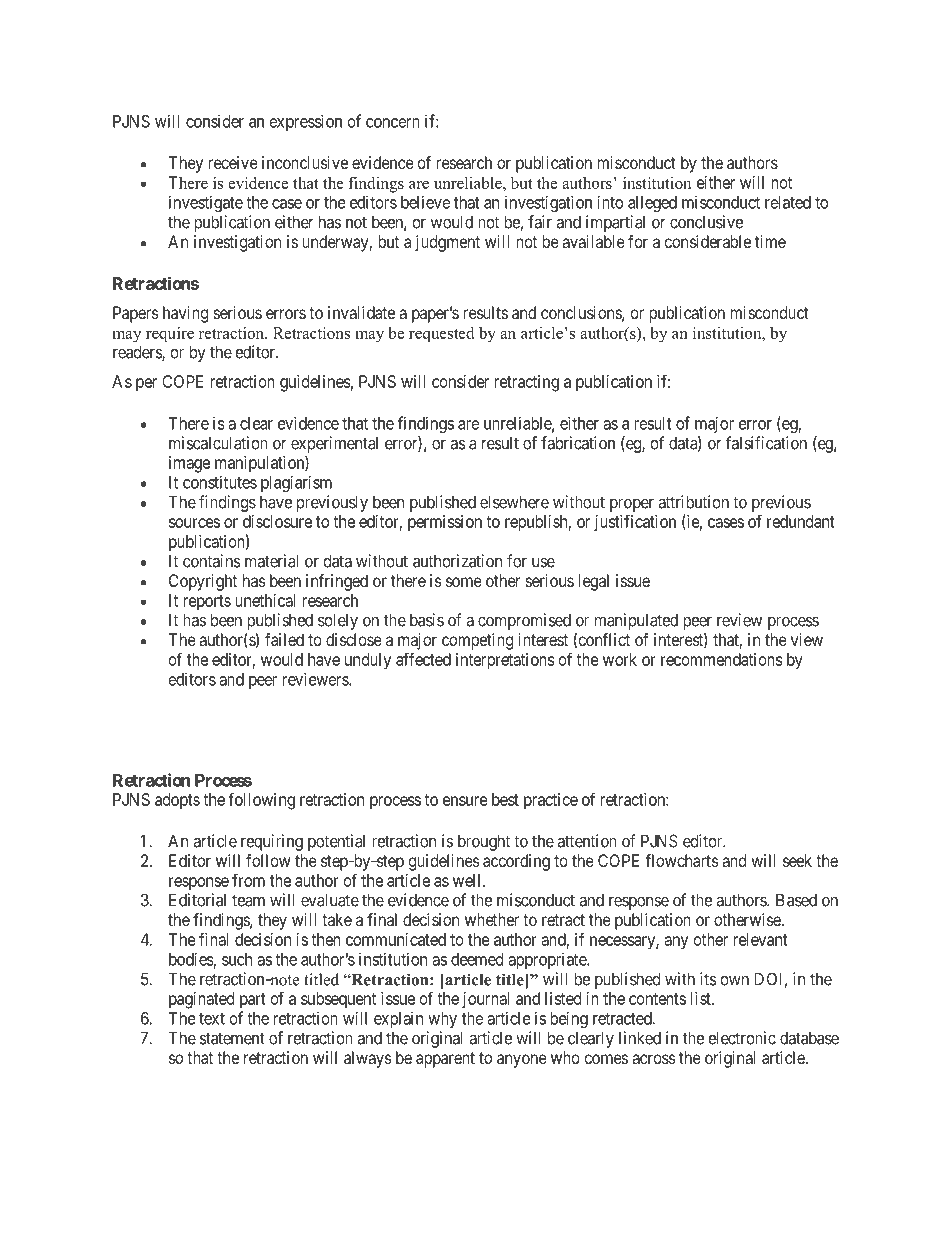 This image has width=952, height=1233. Describe the element at coordinates (766, 443) in the image. I see `falsification` at that location.
